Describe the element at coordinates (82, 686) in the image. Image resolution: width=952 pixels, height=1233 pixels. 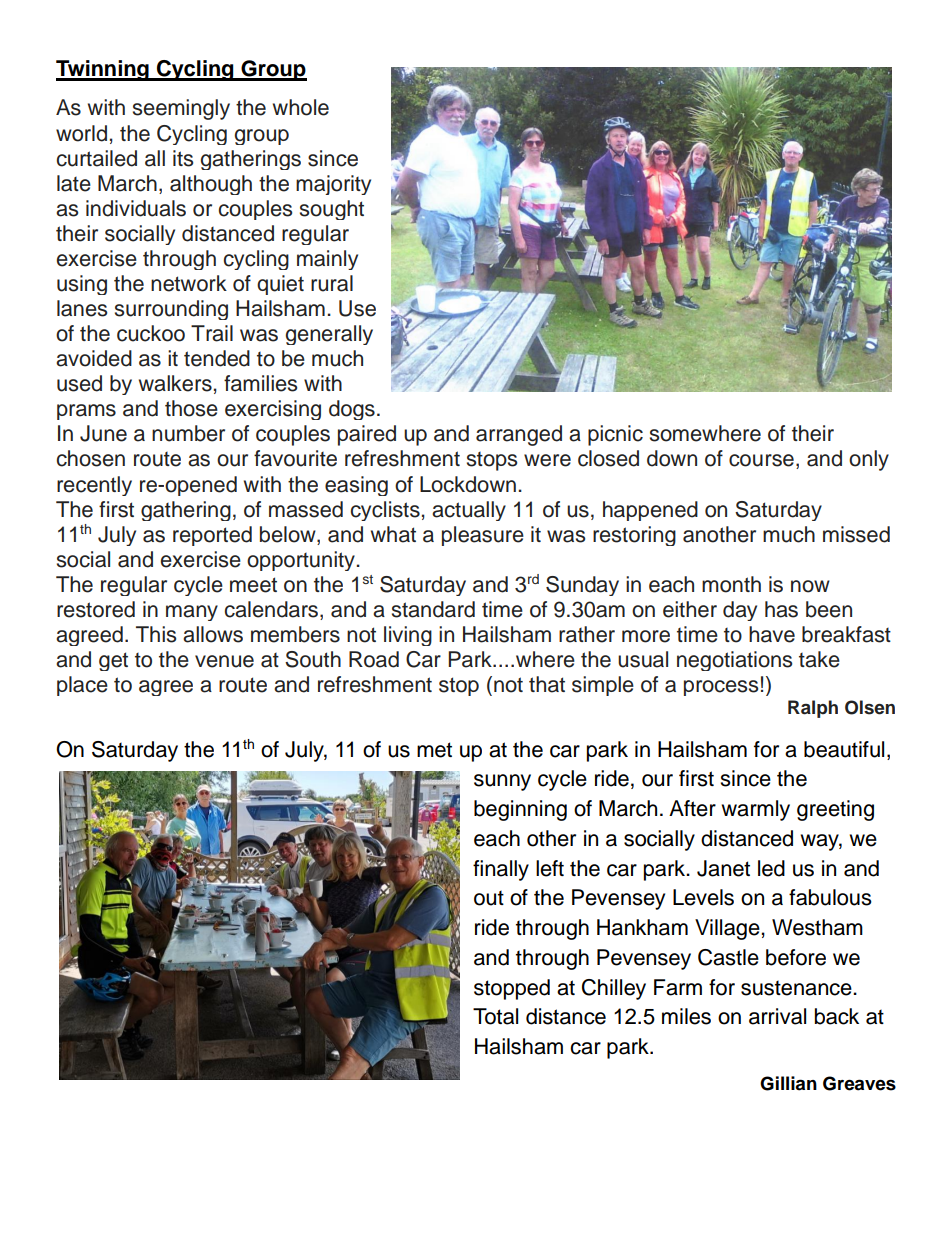
I see `place` at that location.
